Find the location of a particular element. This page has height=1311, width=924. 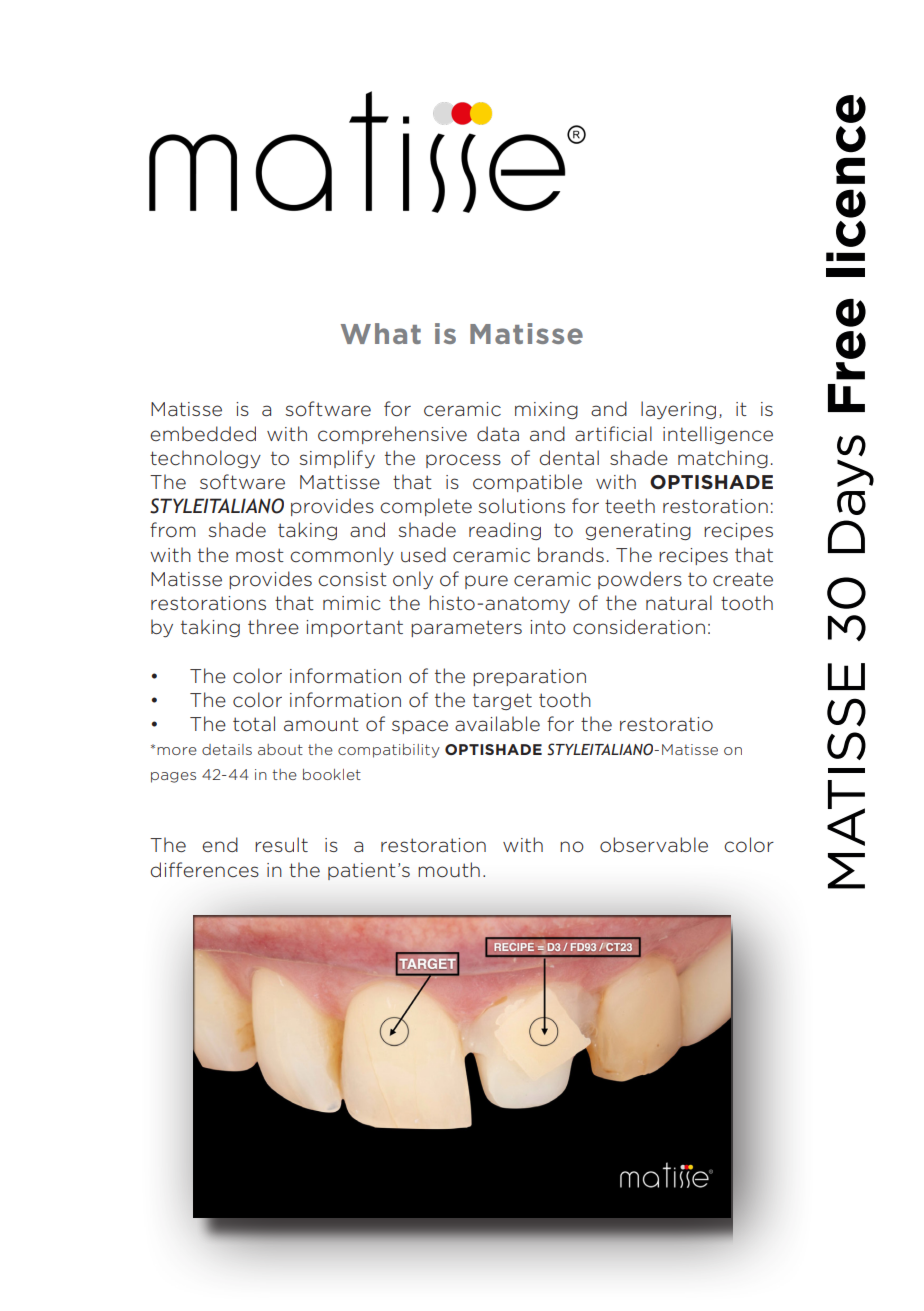

technology is located at coordinates (205, 459).
